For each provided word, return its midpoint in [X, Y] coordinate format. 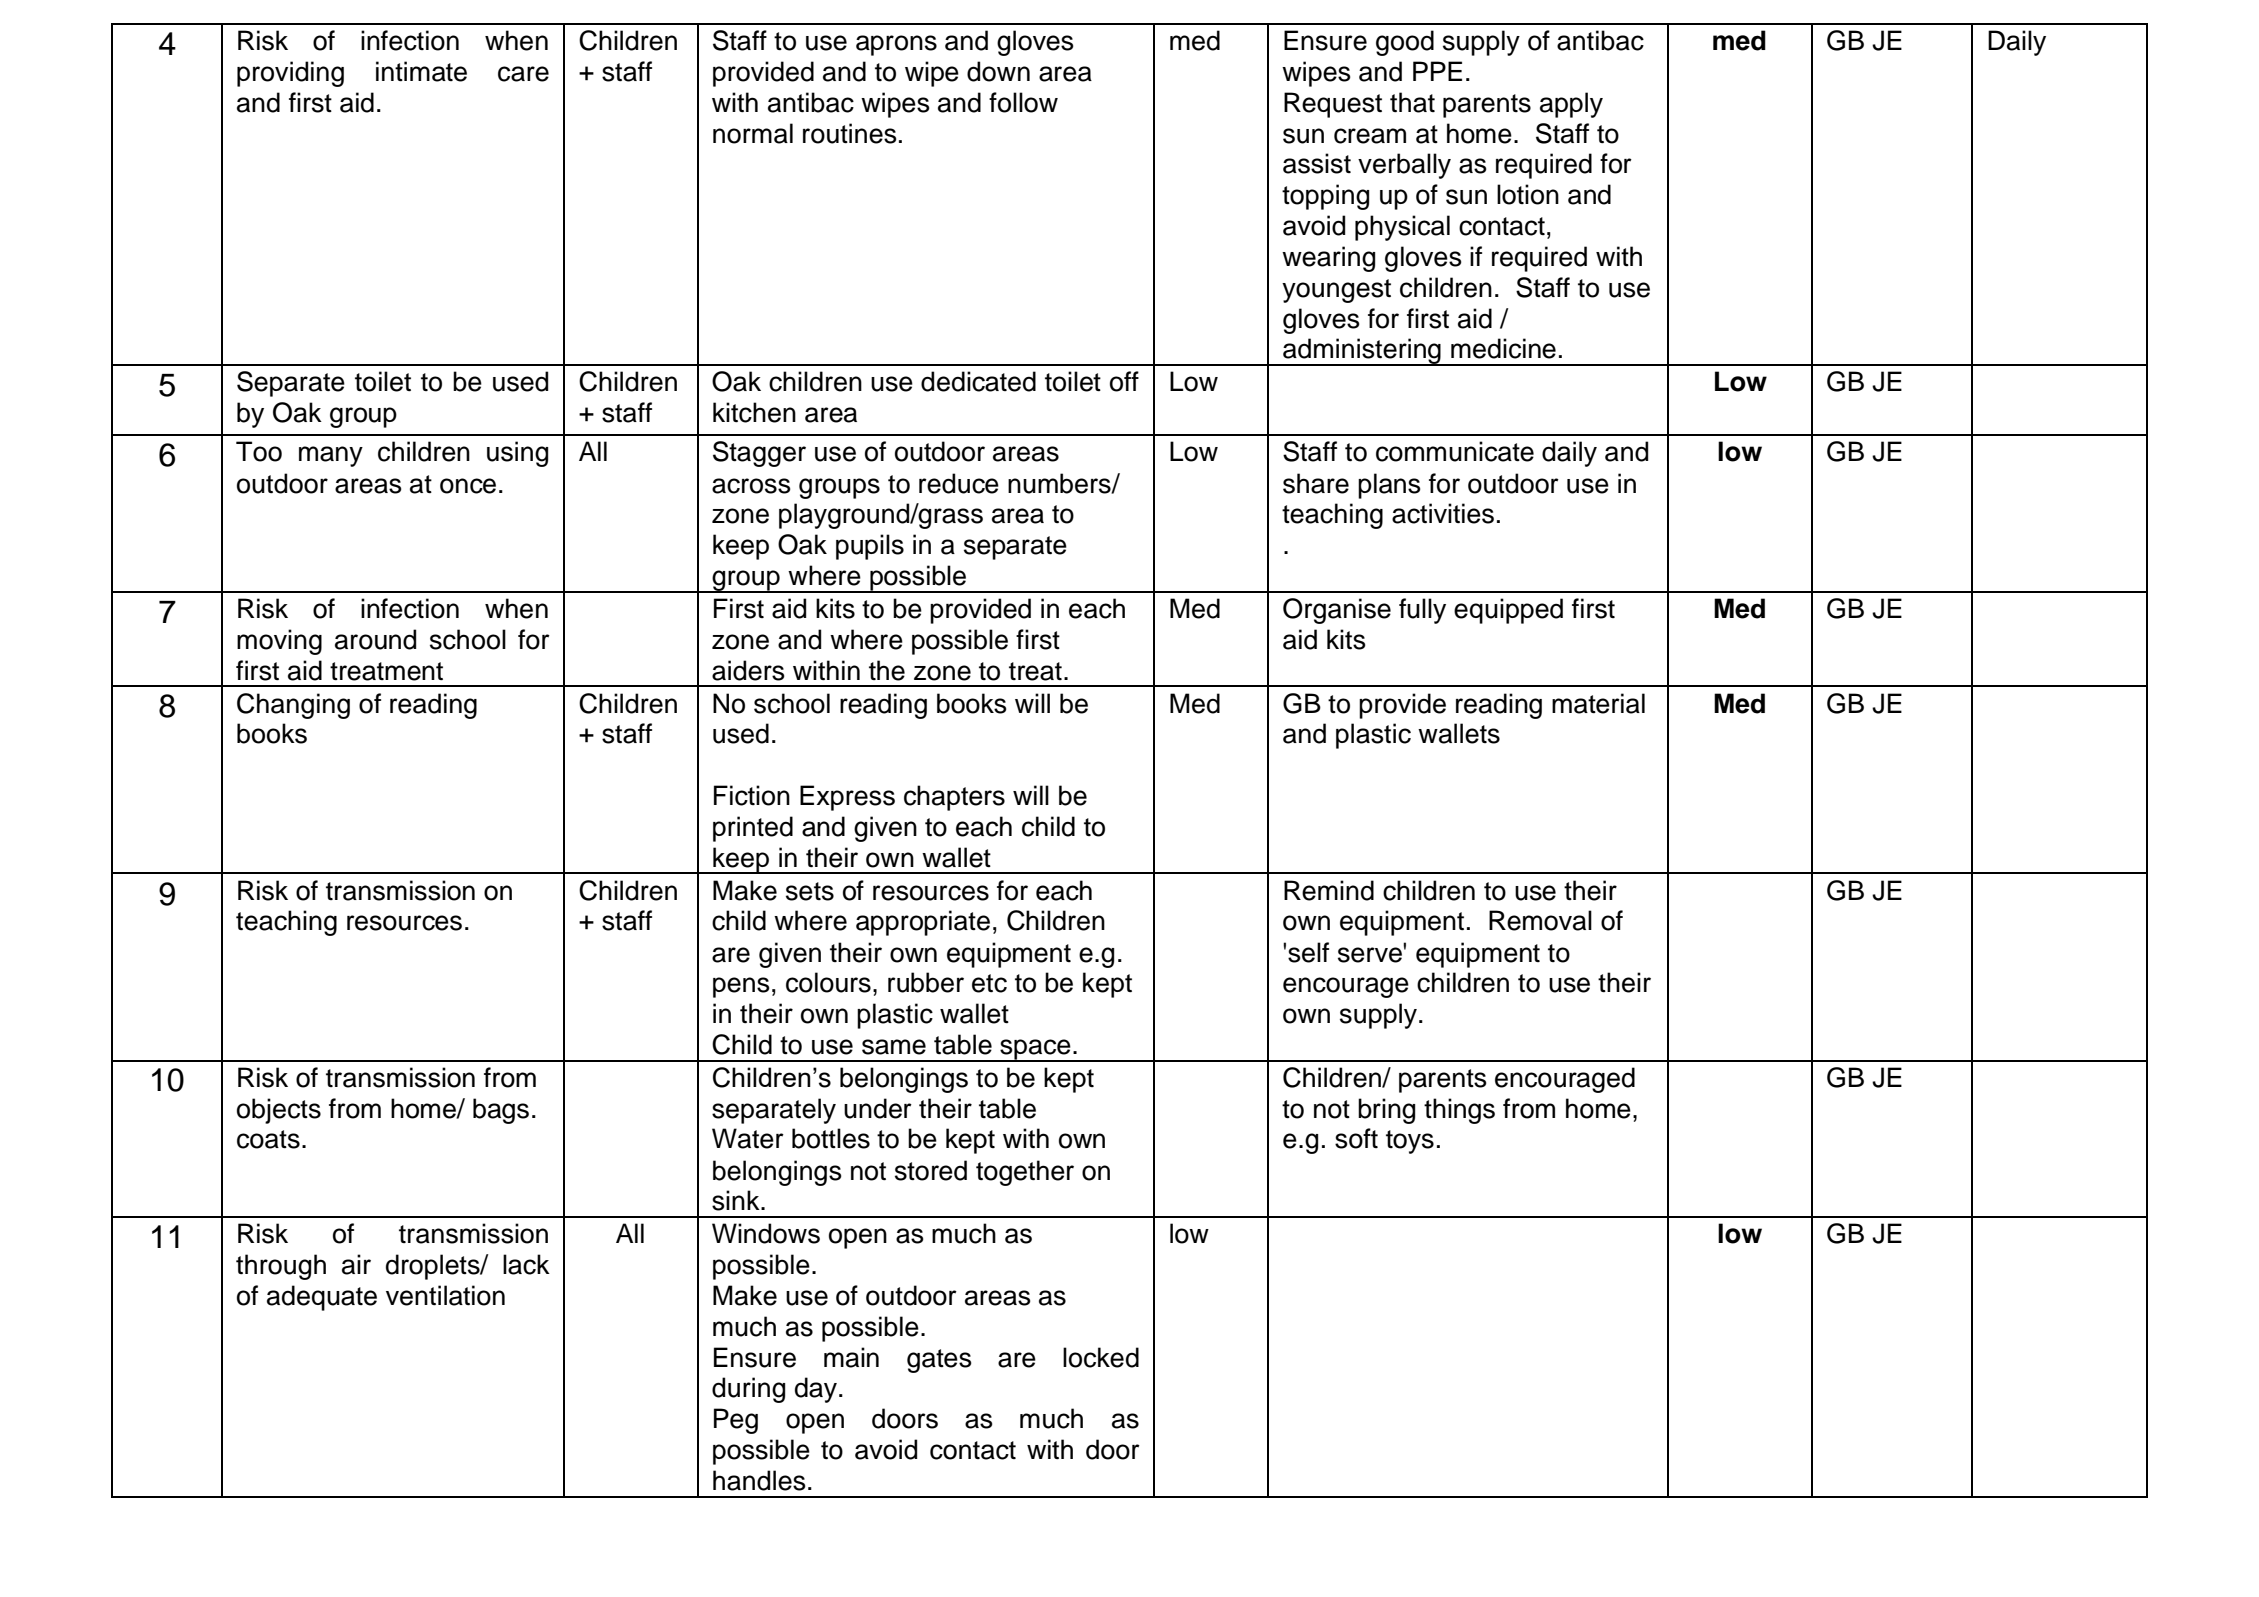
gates [939, 1361]
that [1412, 102]
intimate [421, 71]
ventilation [445, 1295]
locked [1101, 1357]
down [998, 71]
